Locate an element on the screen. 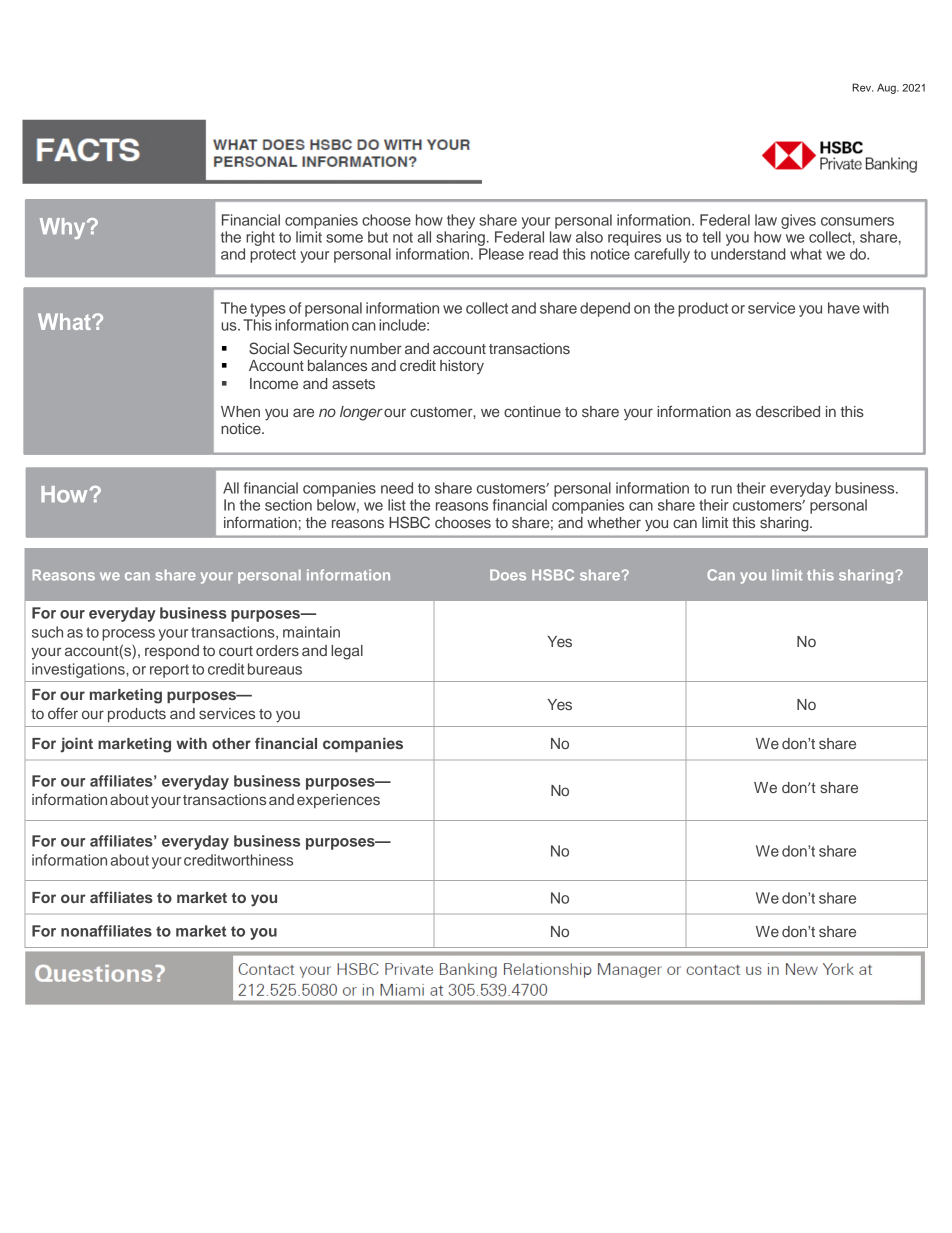 This screenshot has height=1233, width=952. Rev is located at coordinates (862, 87).
